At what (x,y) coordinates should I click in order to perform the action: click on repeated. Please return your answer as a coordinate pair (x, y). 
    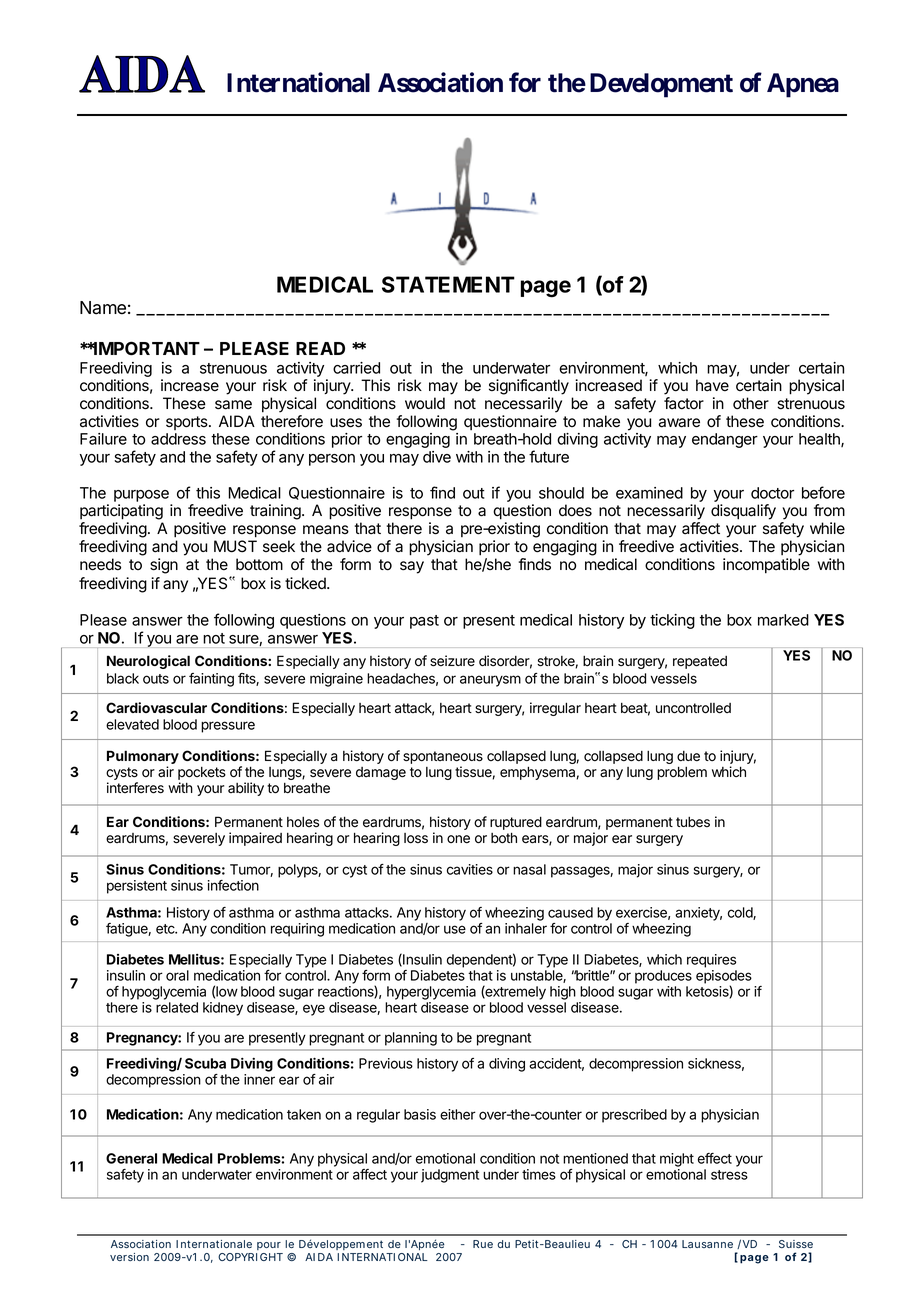
    Looking at the image, I should click on (700, 662).
